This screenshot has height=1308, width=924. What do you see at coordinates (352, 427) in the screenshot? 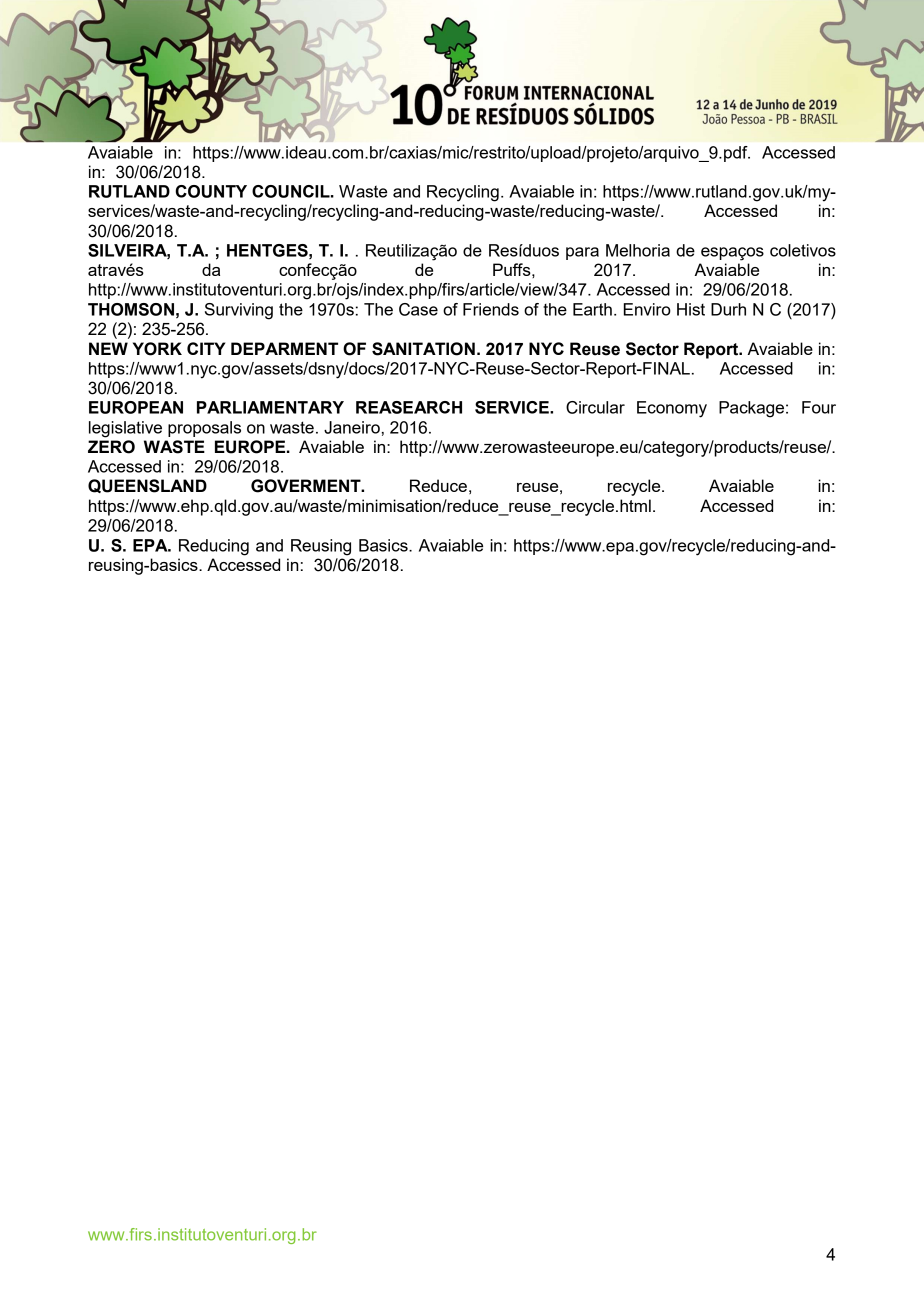
I see `Janeiro` at bounding box center [352, 427].
